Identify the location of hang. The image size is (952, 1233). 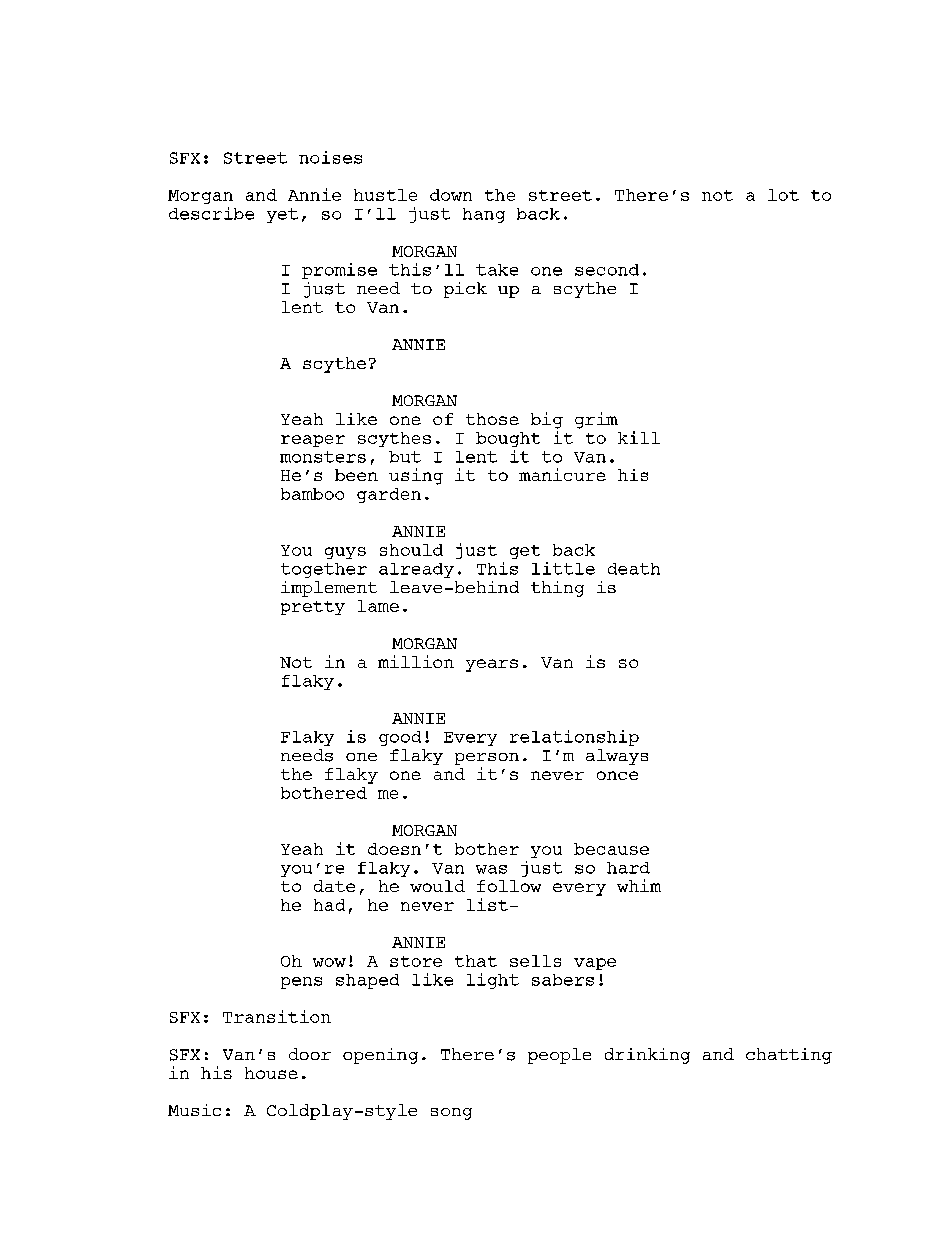
(484, 215).
